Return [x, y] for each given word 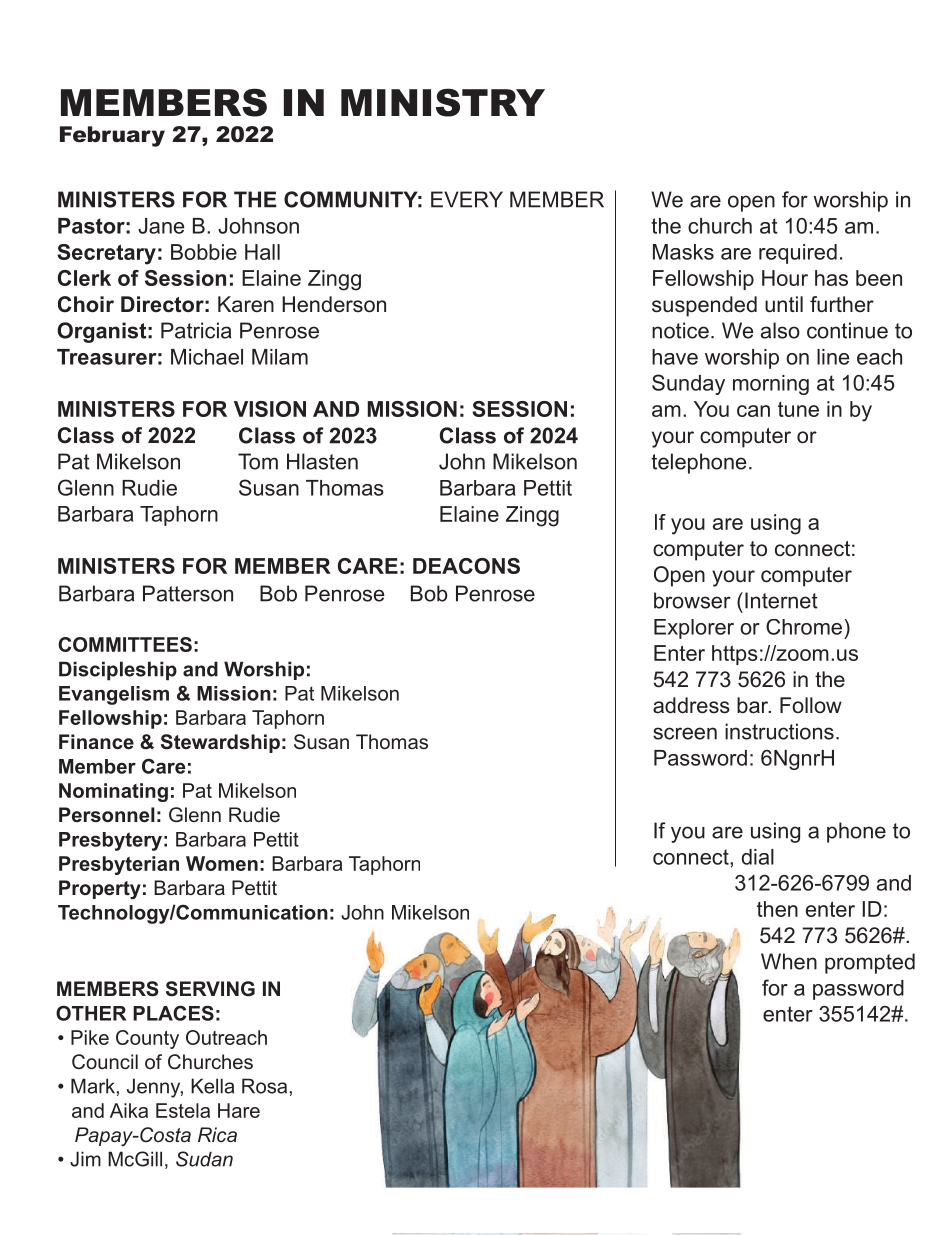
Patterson [188, 593]
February [112, 136]
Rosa [264, 1086]
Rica [217, 1134]
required [798, 254]
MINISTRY [443, 102]
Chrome [804, 627]
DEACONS [466, 566]
